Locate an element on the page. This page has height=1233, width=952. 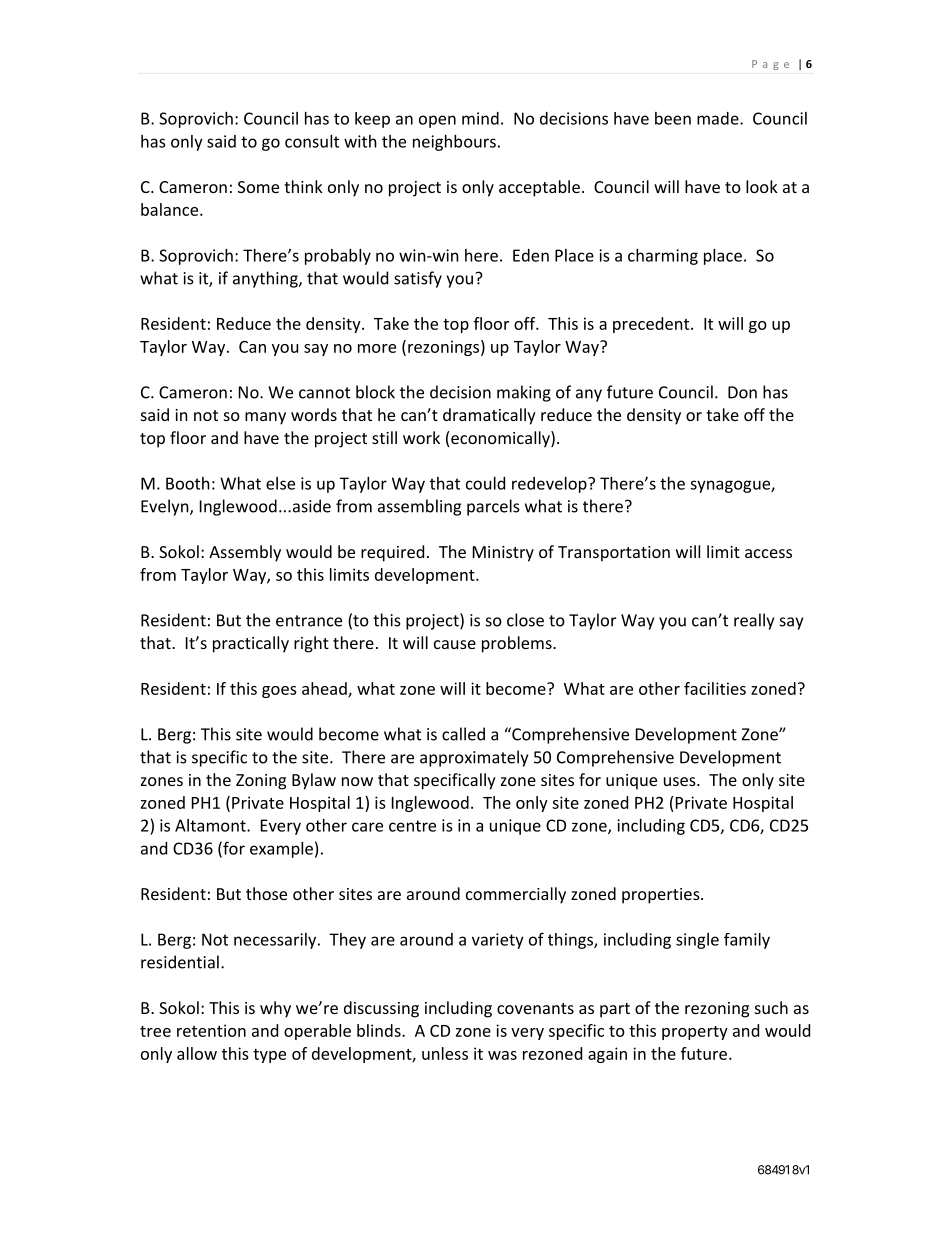
retention is located at coordinates (211, 1030).
